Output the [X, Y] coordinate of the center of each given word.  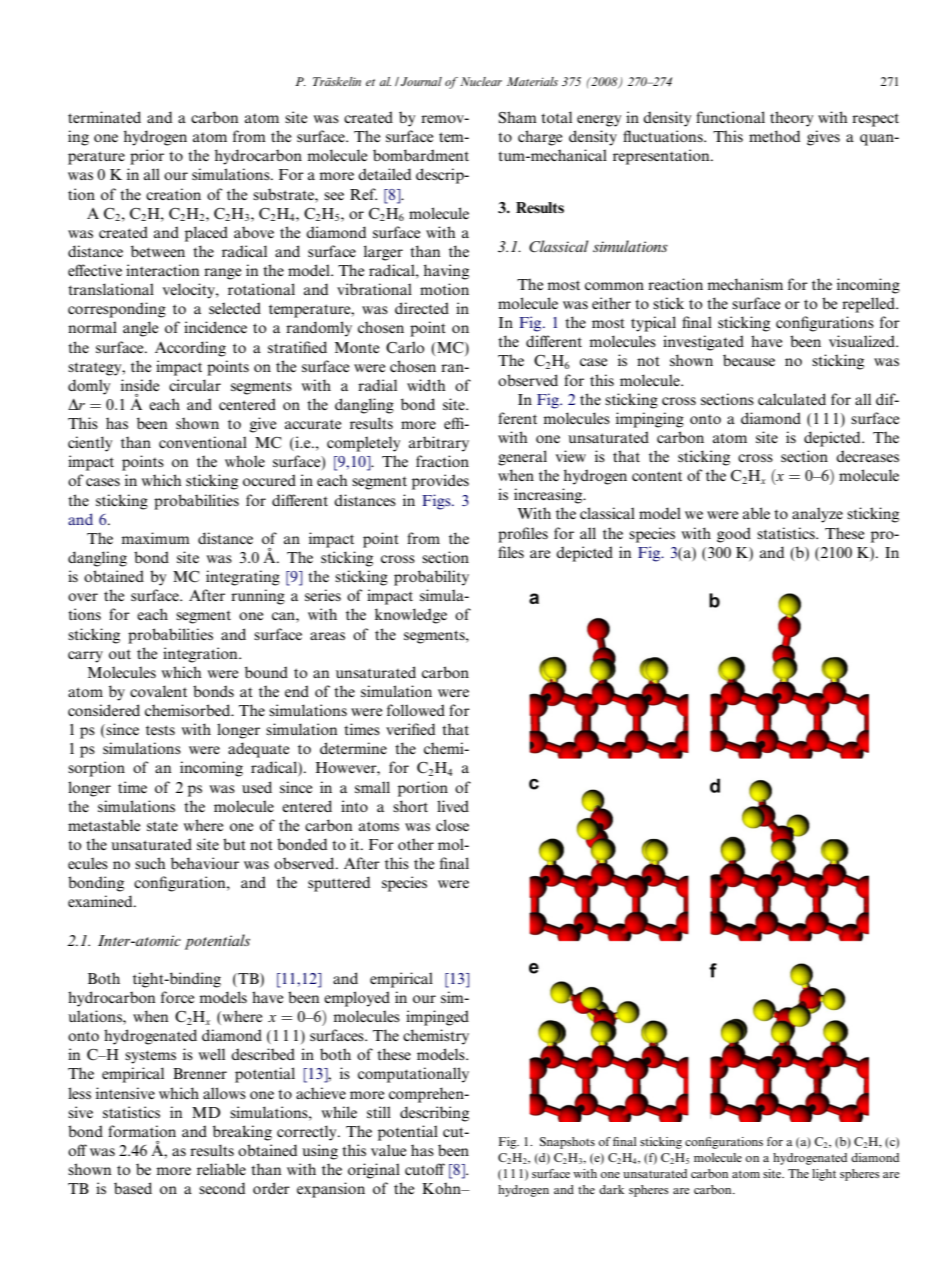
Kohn [443, 1188]
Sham [518, 117]
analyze [817, 515]
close [452, 825]
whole [245, 461]
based [133, 1188]
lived [453, 806]
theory [791, 119]
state [162, 826]
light [824, 1175]
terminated [104, 117]
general [522, 458]
